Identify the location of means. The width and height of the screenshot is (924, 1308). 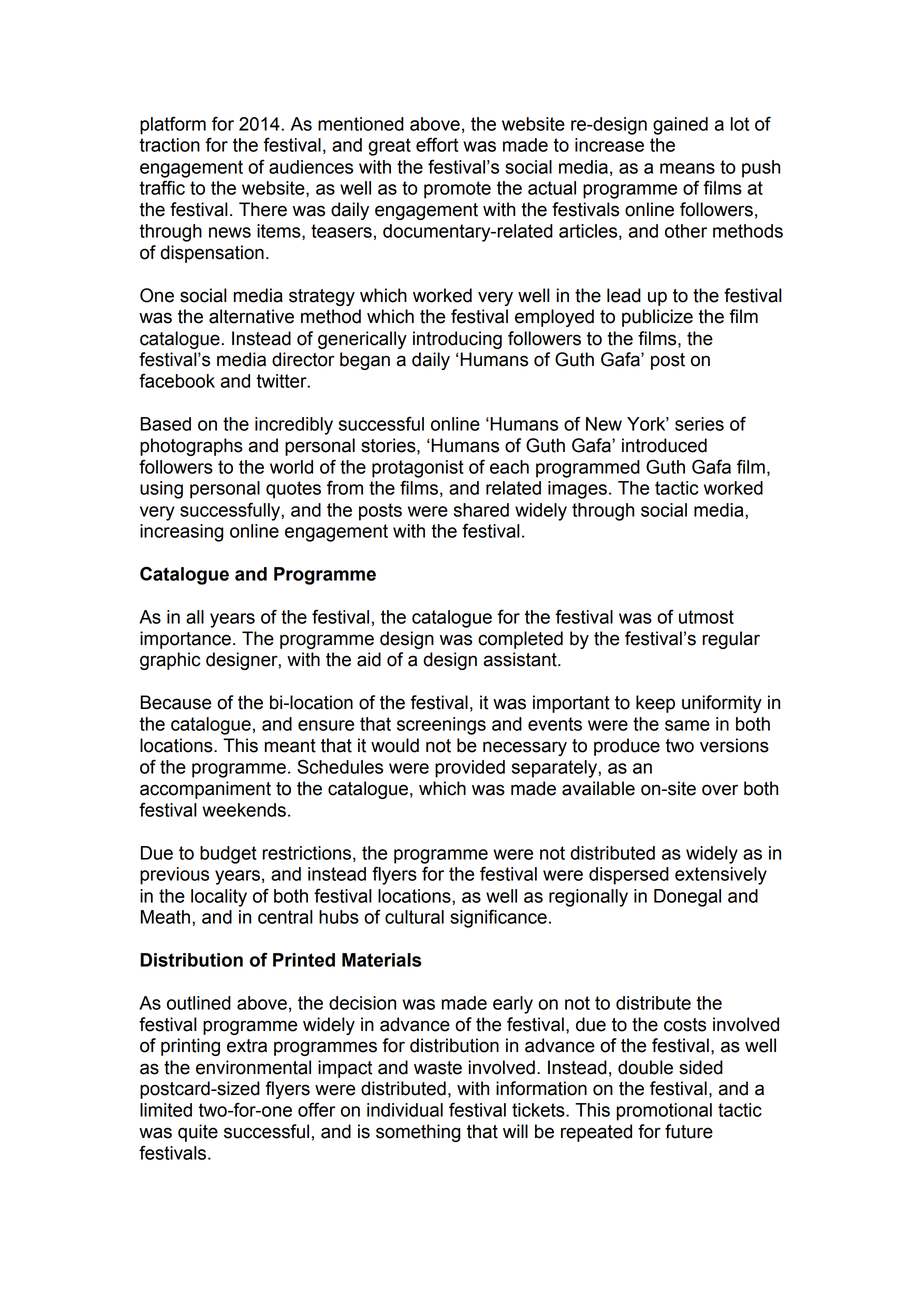
(687, 168).
